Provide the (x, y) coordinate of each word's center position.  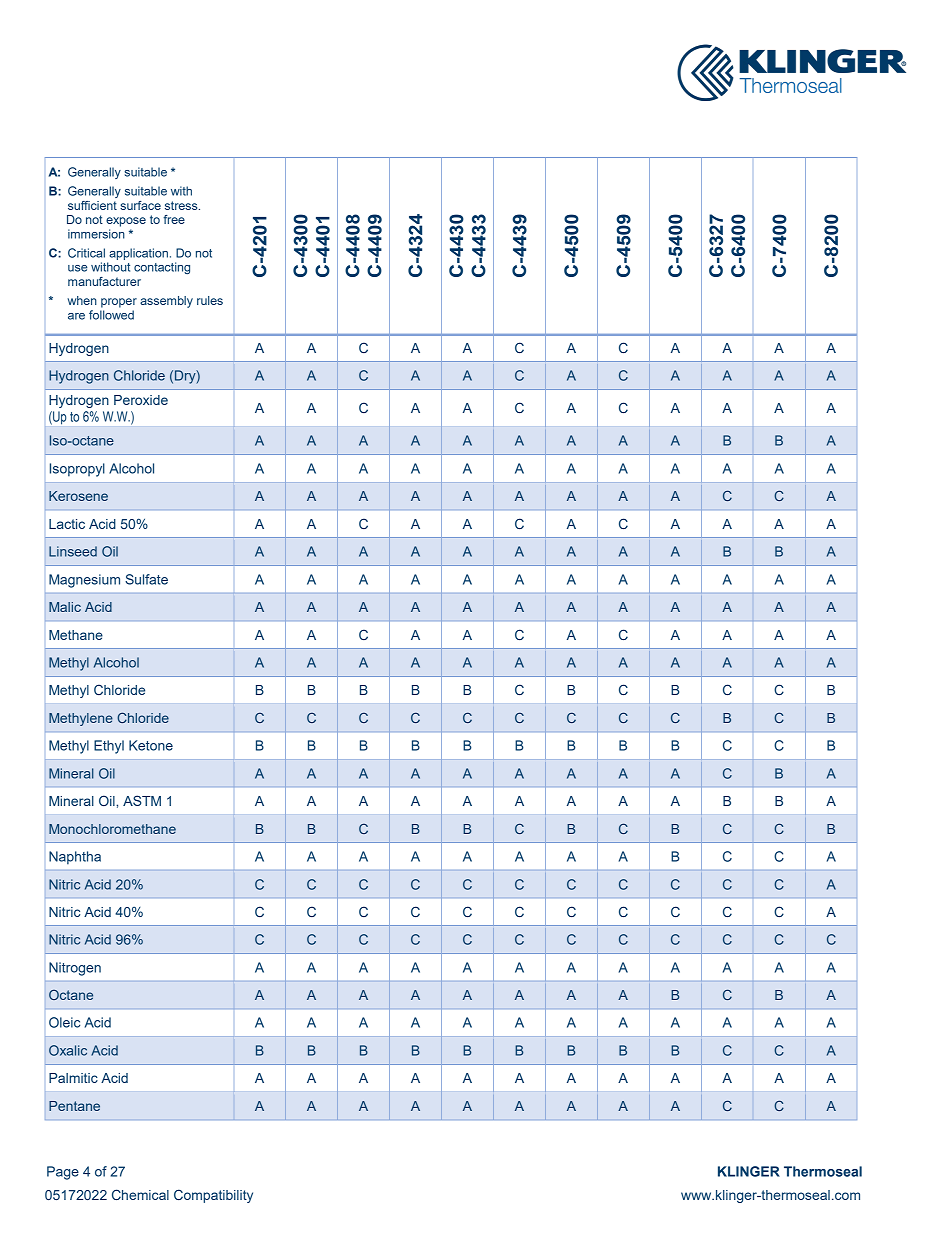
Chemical (140, 1194)
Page (63, 1173)
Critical (86, 253)
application (138, 254)
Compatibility (213, 1196)
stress (182, 205)
